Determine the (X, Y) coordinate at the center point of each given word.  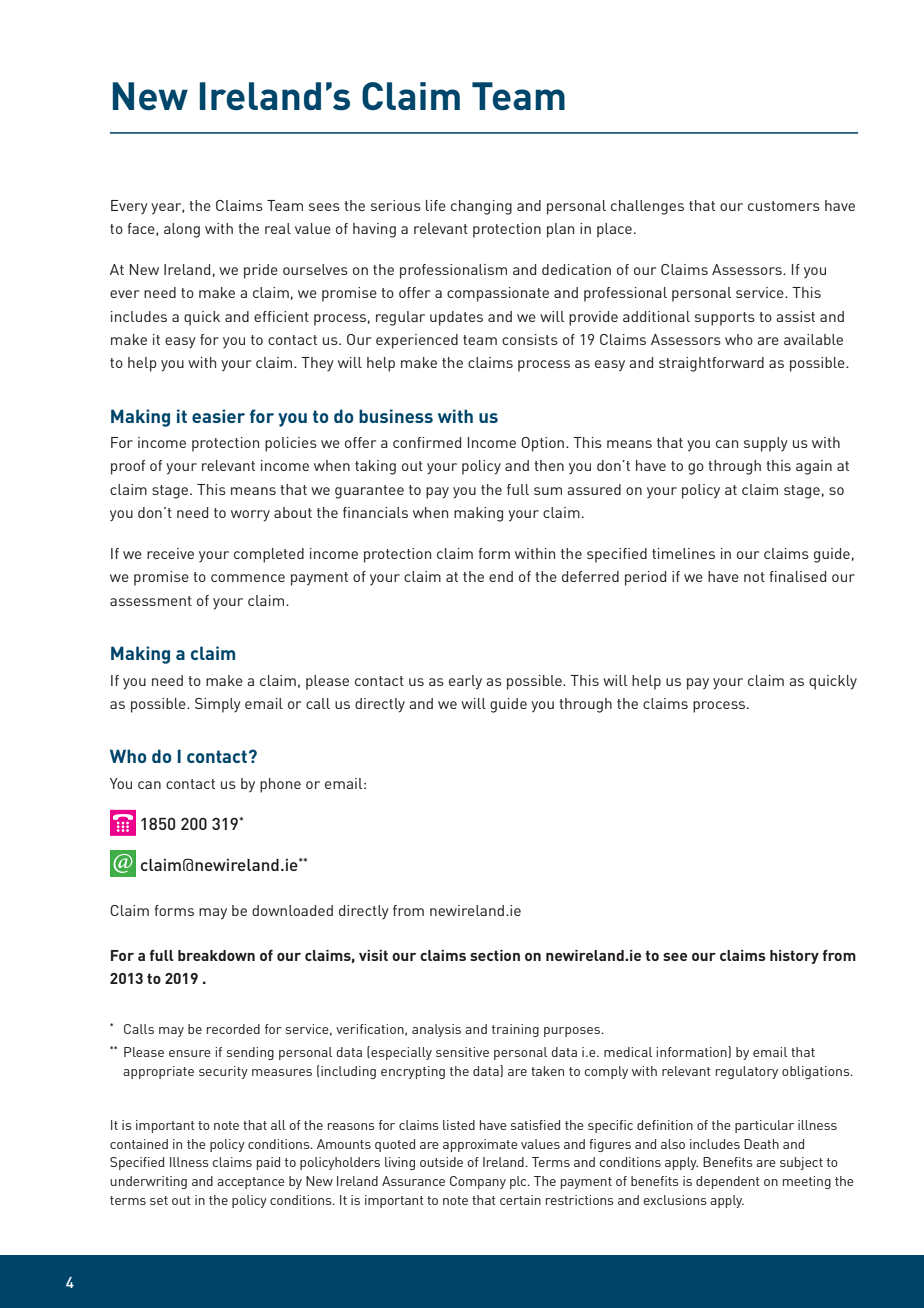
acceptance (251, 1183)
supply (766, 444)
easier (218, 416)
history (794, 957)
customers (784, 206)
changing (481, 207)
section (495, 955)
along (182, 230)
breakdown (216, 955)
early (465, 682)
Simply (218, 705)
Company (478, 1182)
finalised (797, 576)
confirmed (427, 442)
